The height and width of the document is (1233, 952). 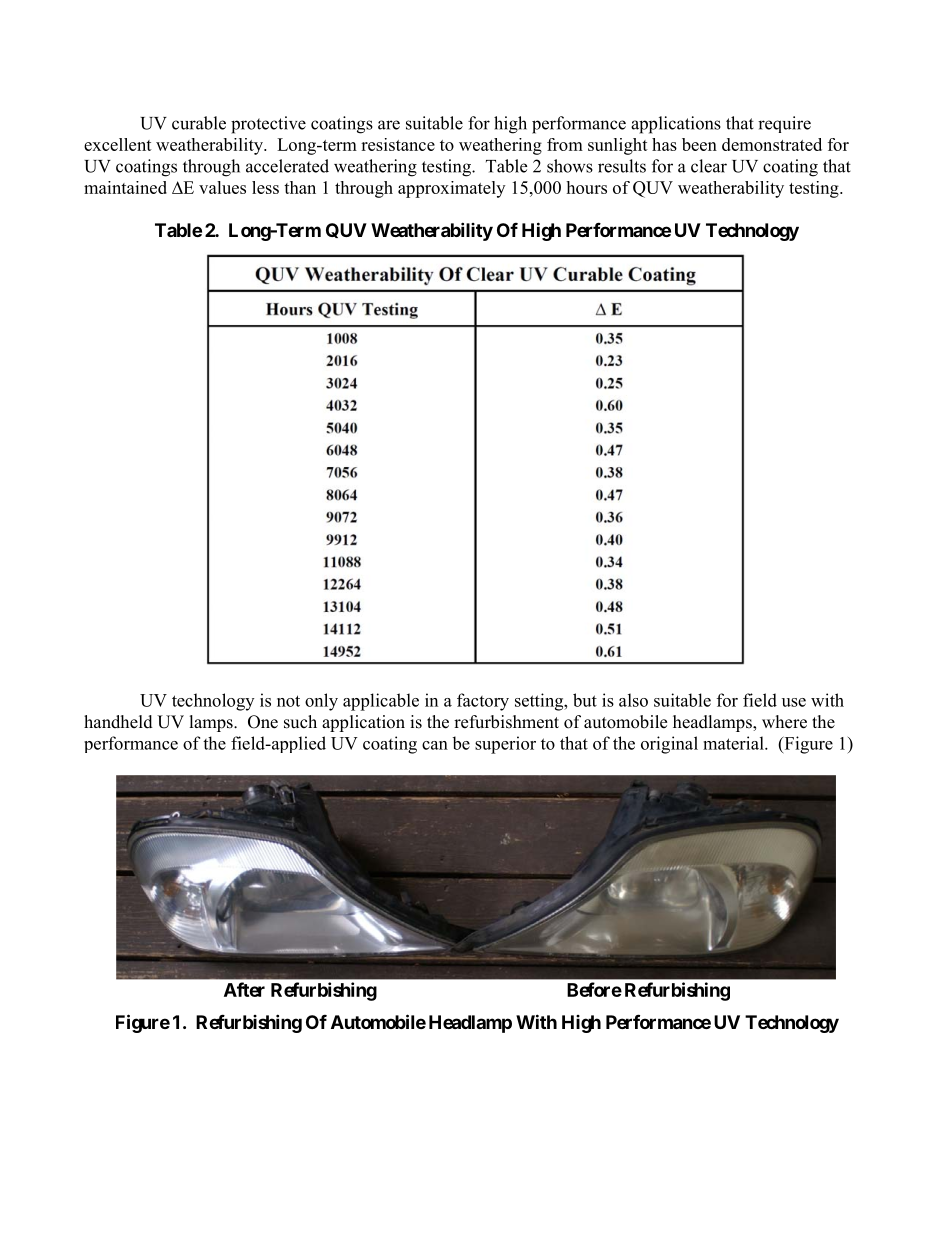 I want to click on can, so click(x=435, y=745).
